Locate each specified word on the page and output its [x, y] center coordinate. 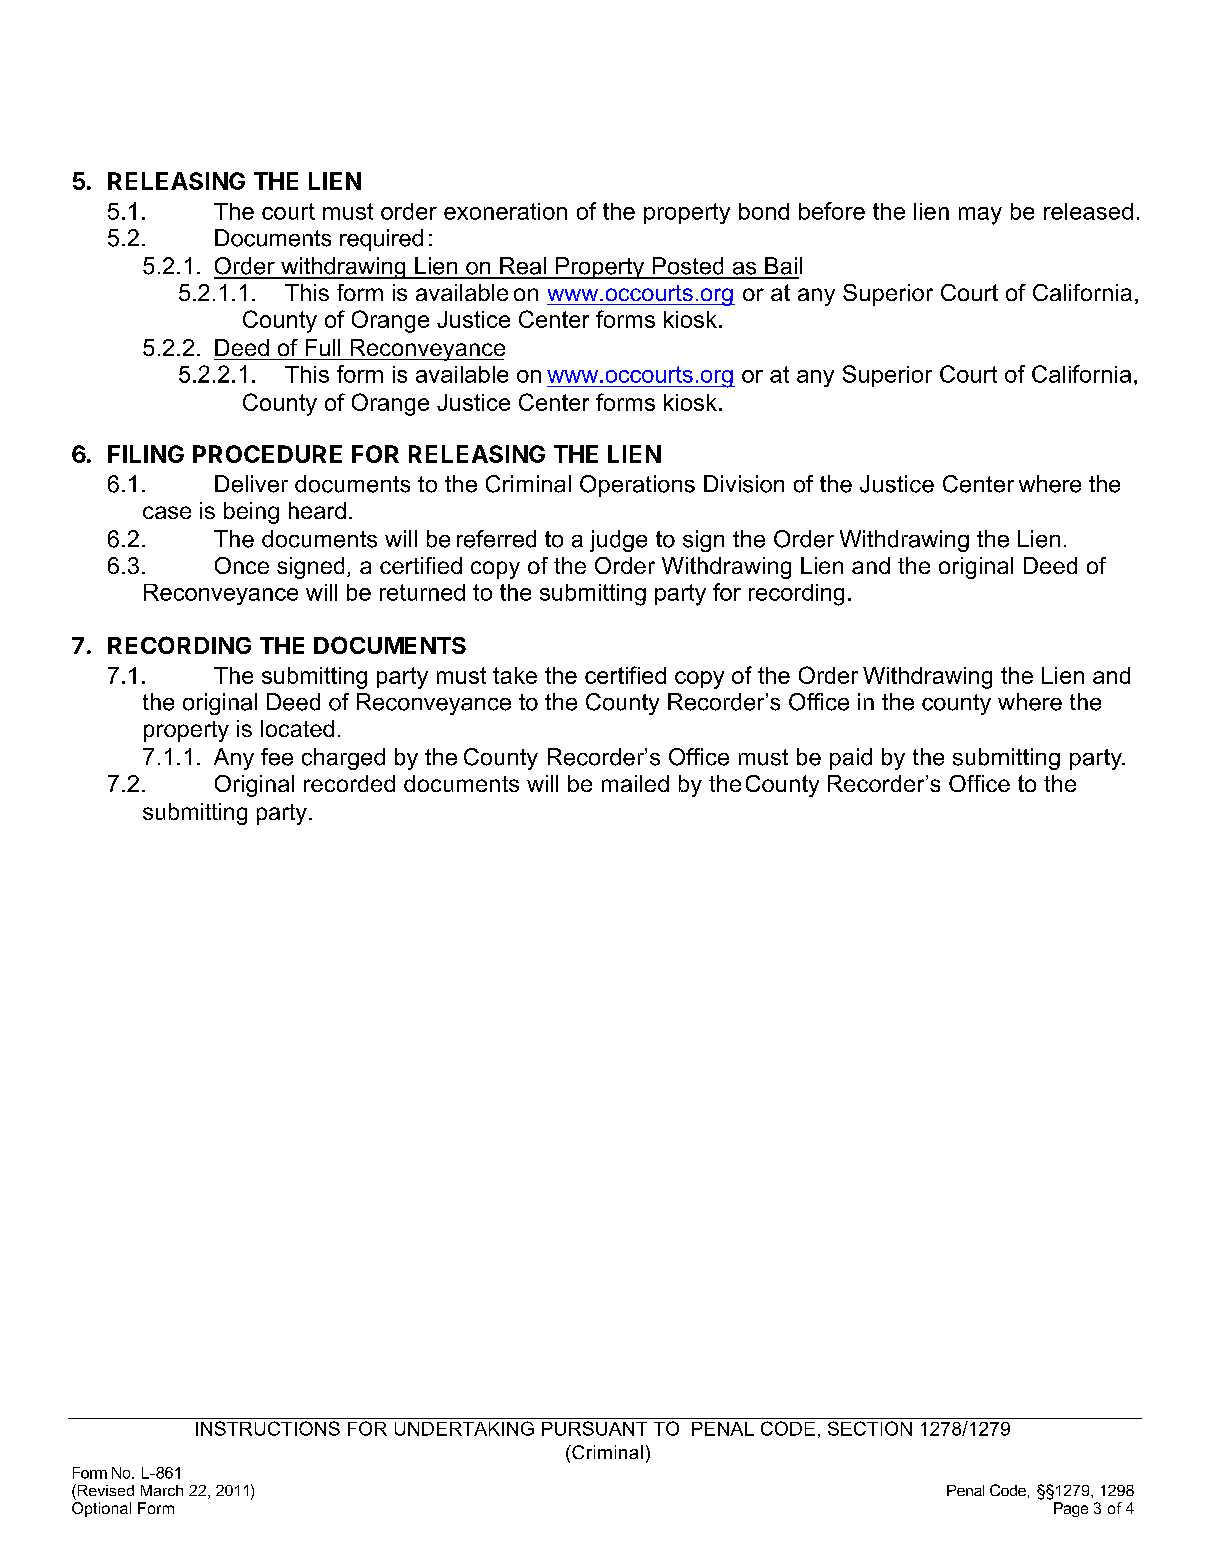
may [980, 216]
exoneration [505, 211]
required [381, 240]
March [162, 1490]
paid [851, 759]
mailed [635, 783]
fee [277, 757]
